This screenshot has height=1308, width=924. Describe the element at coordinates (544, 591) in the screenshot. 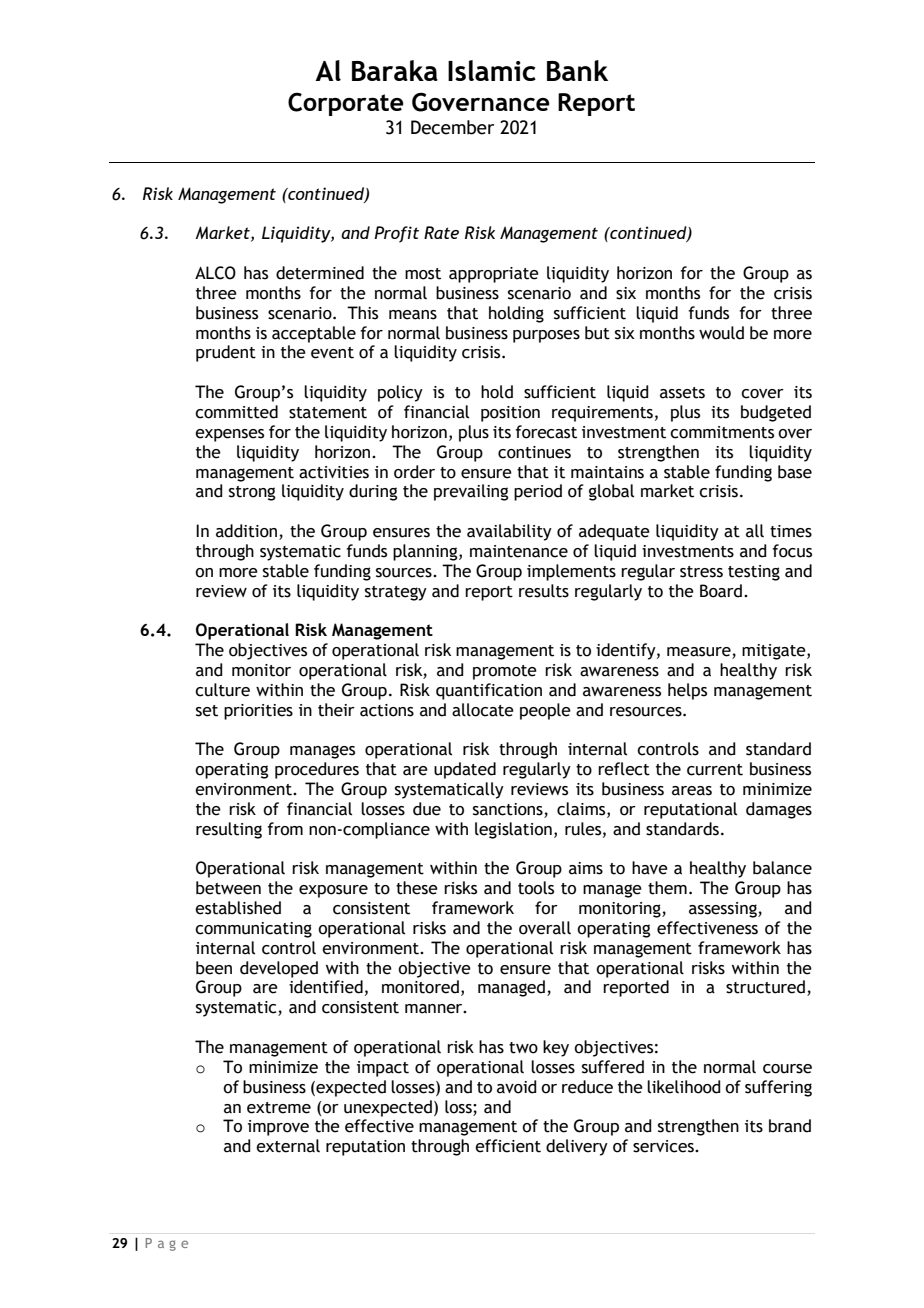

I see `results` at that location.
